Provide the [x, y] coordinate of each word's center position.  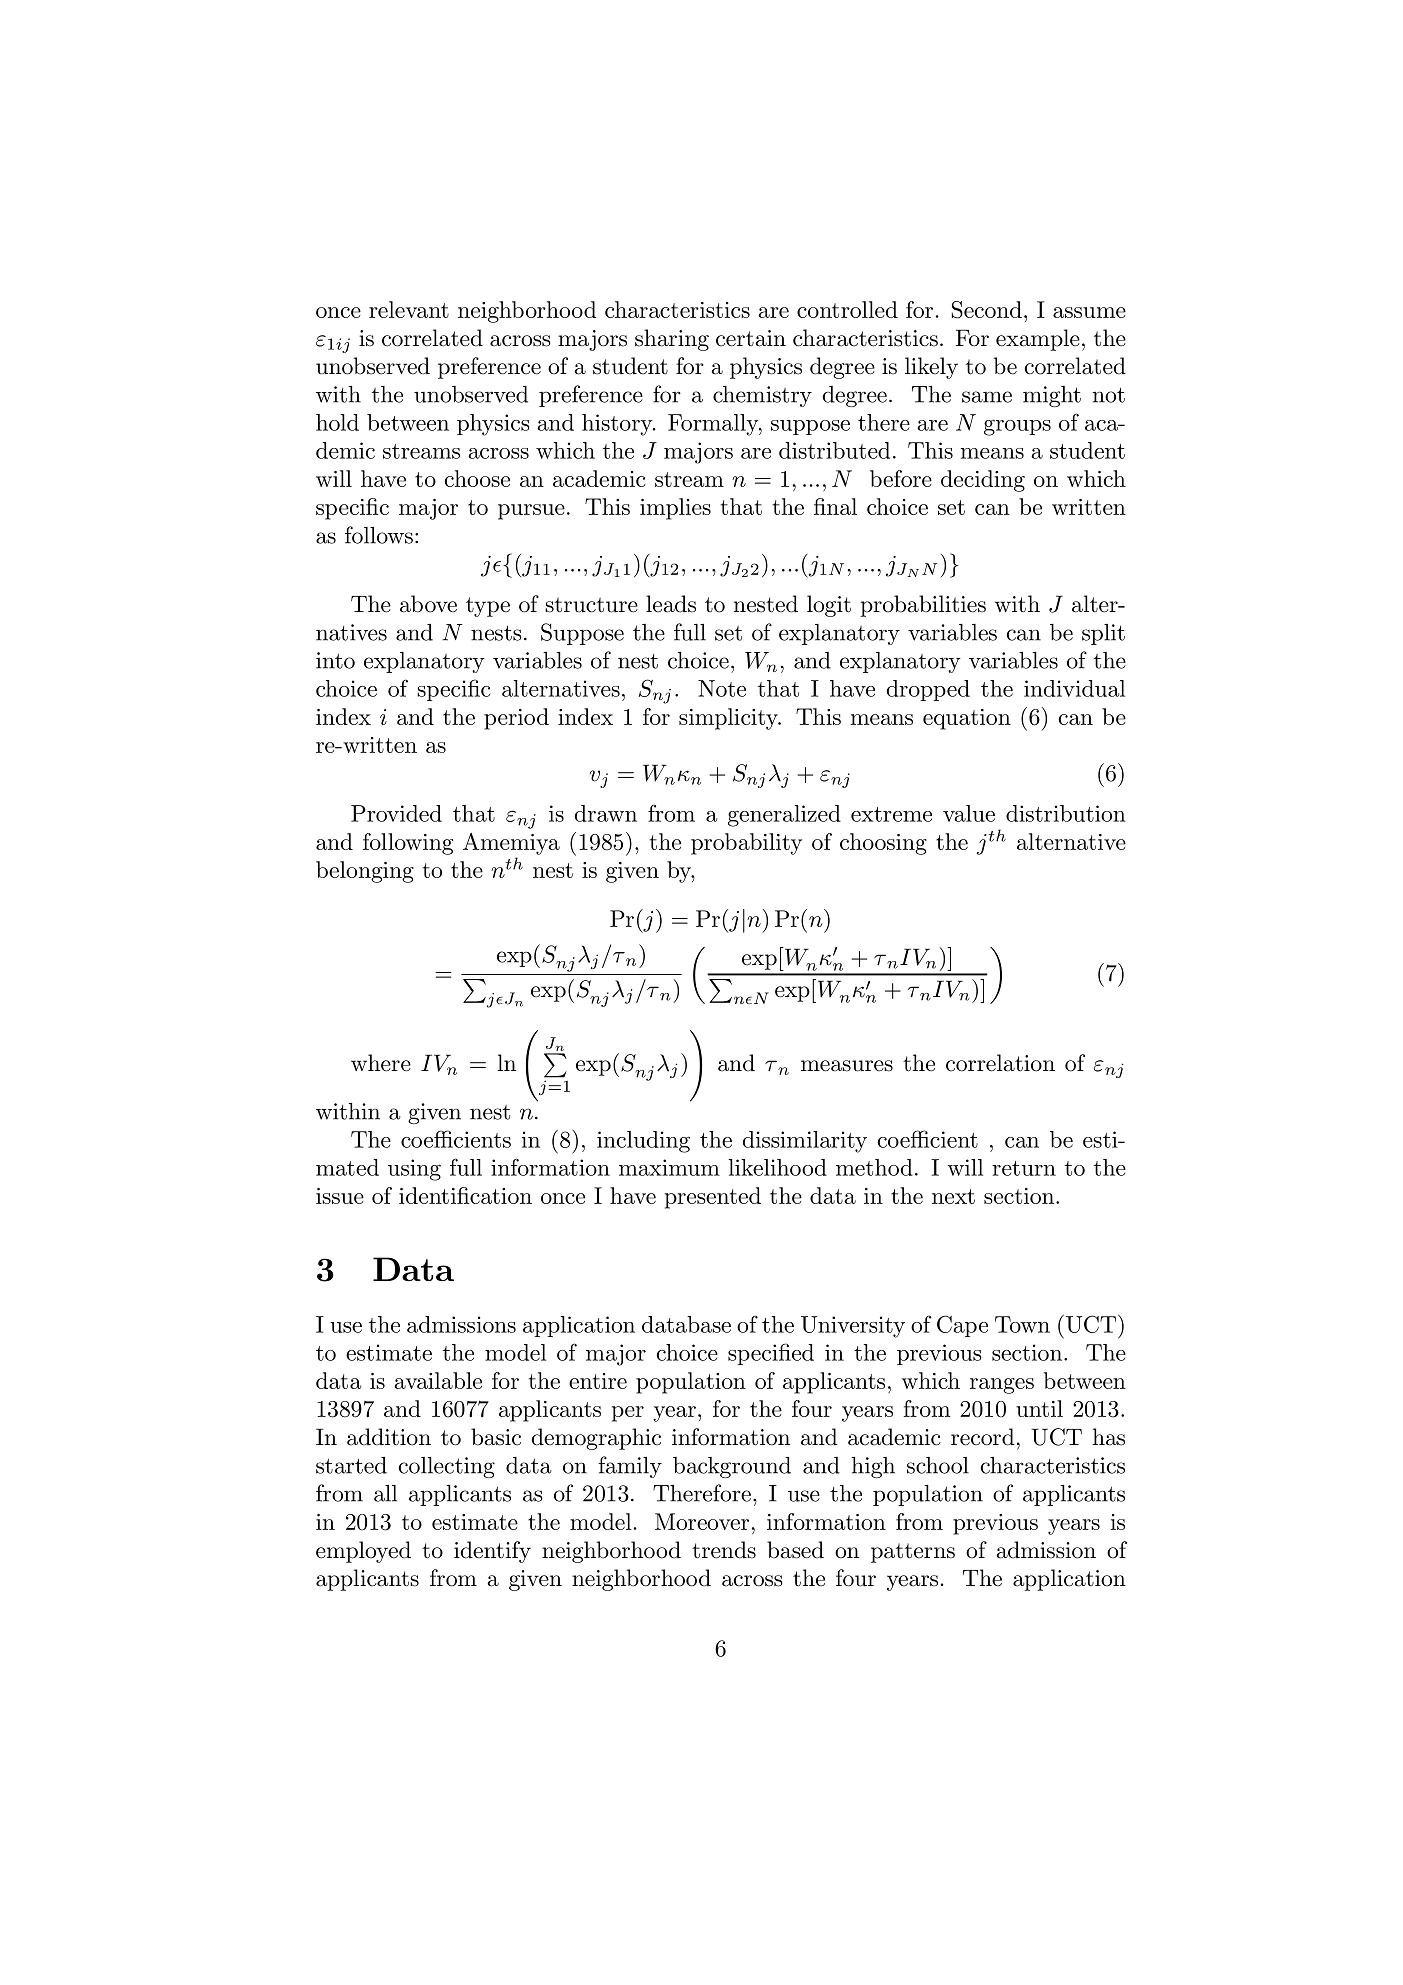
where [381, 1063]
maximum [669, 1167]
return [1024, 1168]
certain [751, 338]
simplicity [729, 719]
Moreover [702, 1521]
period [516, 719]
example [1038, 340]
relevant [409, 309]
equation [967, 719]
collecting [447, 1467]
